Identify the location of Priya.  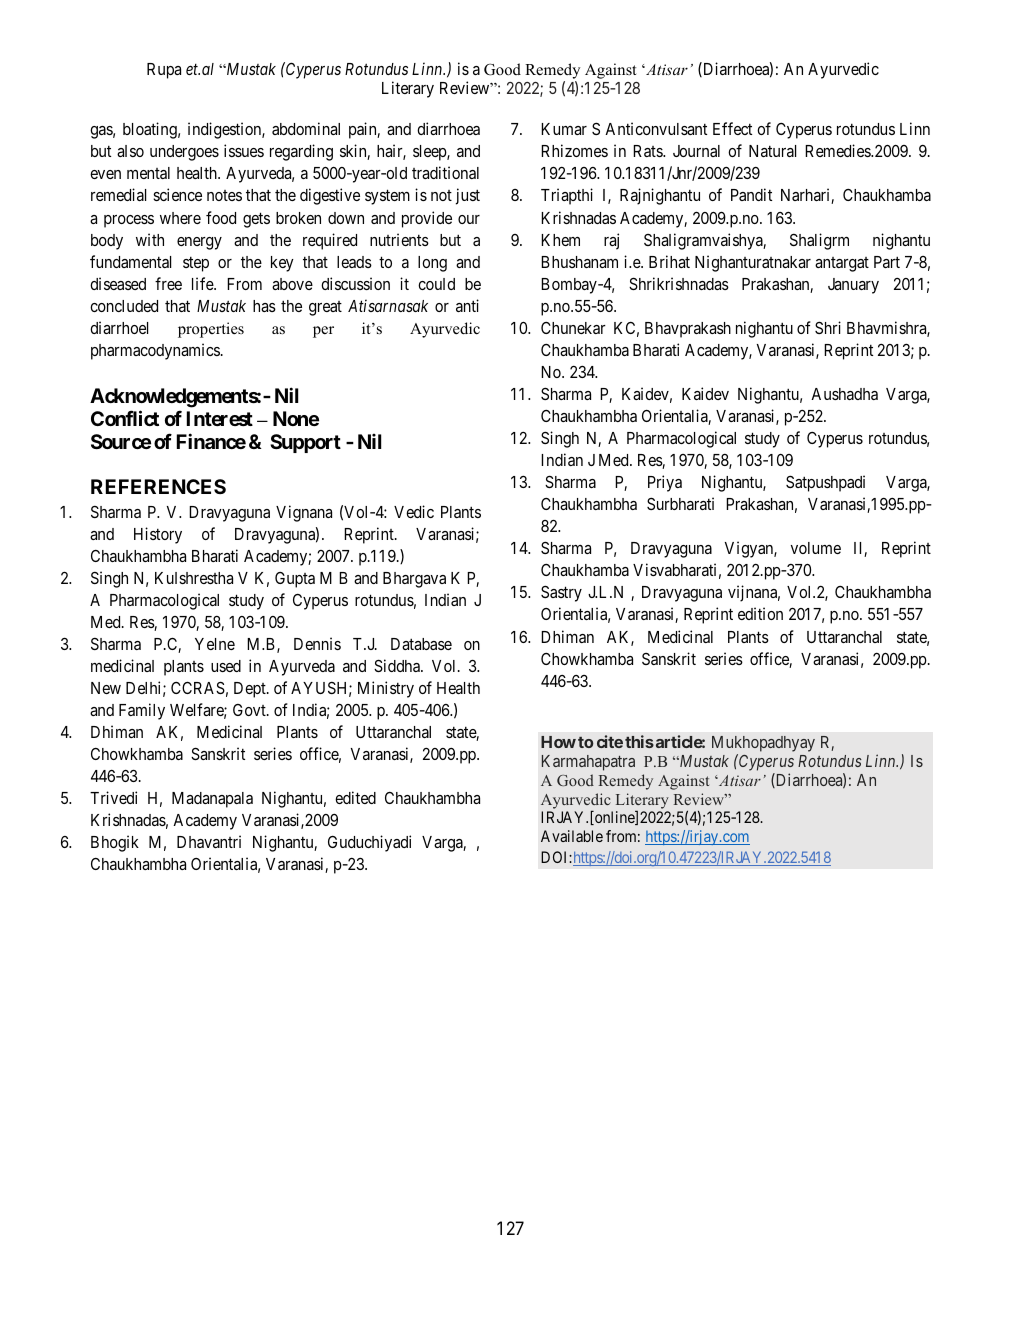
(665, 483).
